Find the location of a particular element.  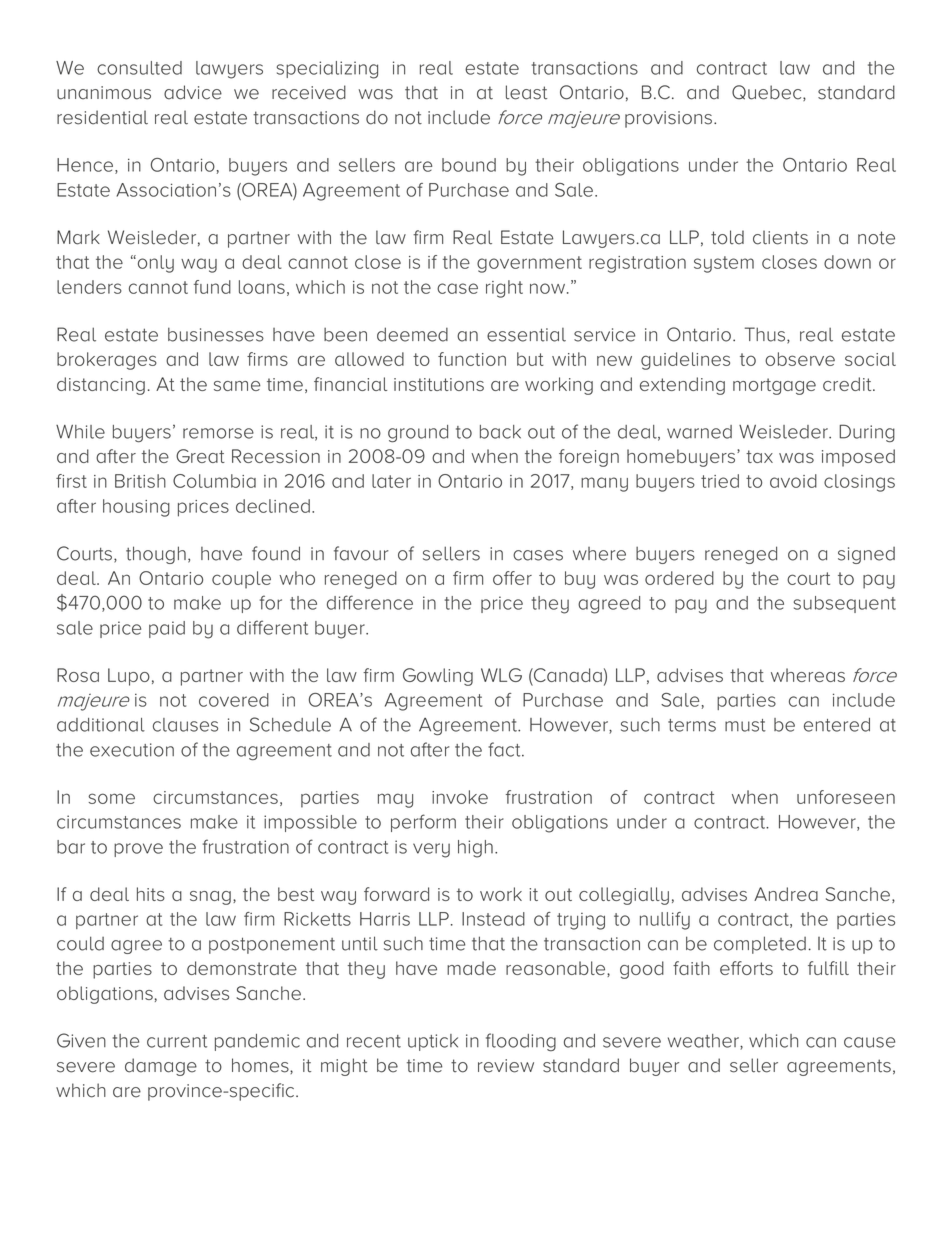

subsequent is located at coordinates (845, 604).
